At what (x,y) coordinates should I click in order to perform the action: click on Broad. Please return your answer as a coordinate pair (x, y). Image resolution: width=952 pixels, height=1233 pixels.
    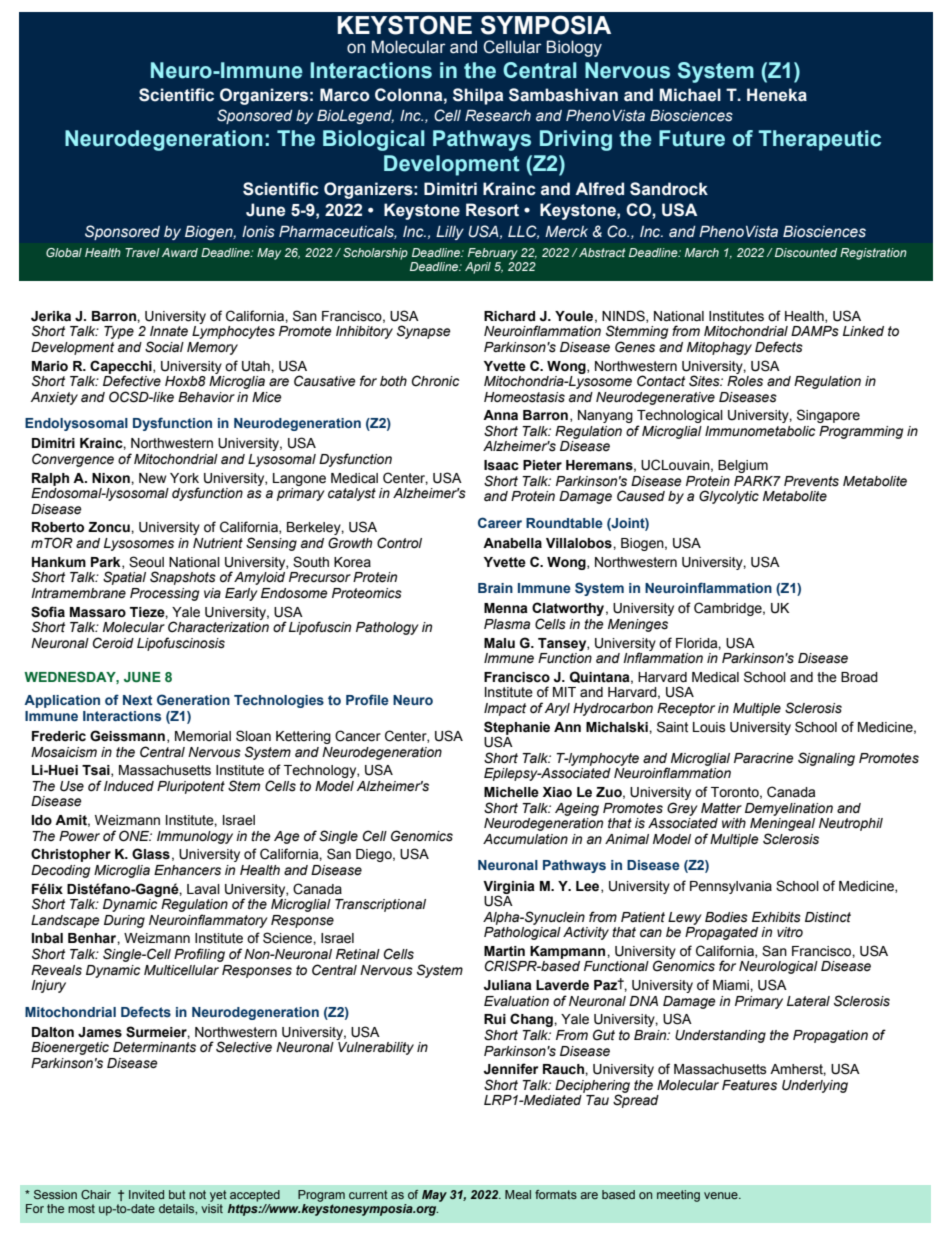
    Looking at the image, I should click on (859, 677).
